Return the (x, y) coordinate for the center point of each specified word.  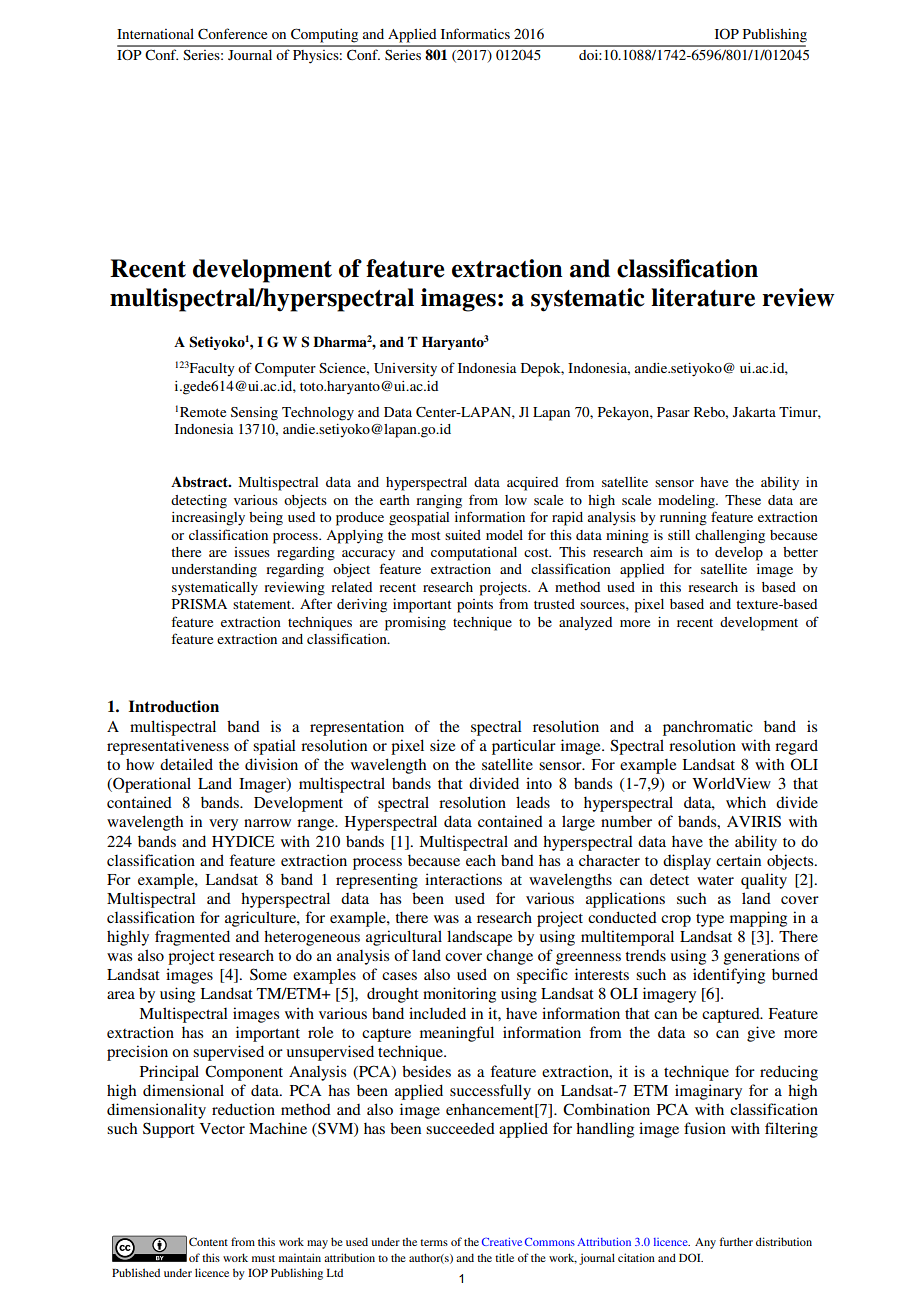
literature (703, 297)
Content (208, 1241)
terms (434, 1242)
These (743, 500)
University (405, 370)
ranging (439, 502)
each (481, 860)
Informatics (475, 33)
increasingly (208, 519)
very (223, 825)
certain (738, 860)
